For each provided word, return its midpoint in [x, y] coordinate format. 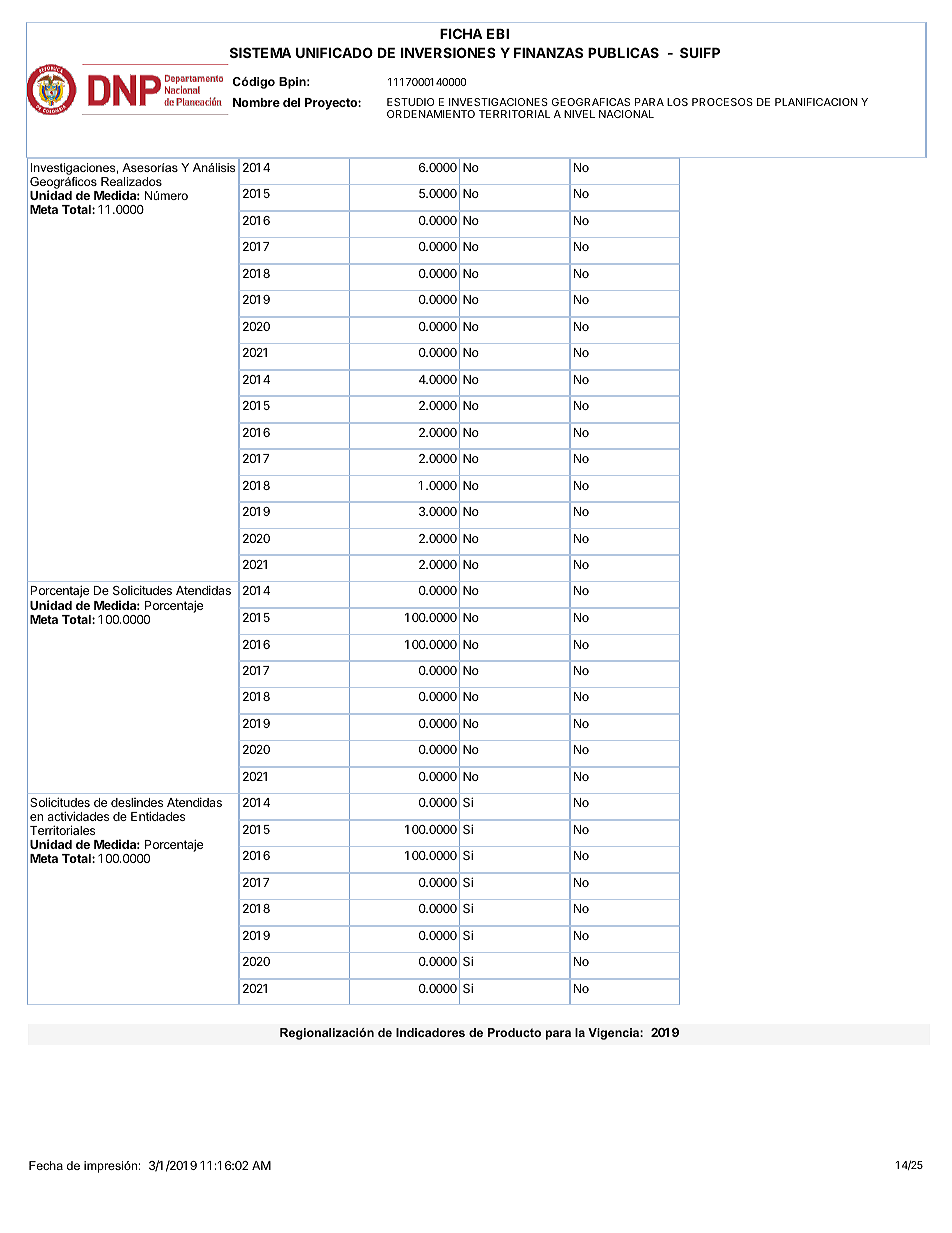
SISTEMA [261, 52]
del [291, 102]
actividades [78, 816]
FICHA [461, 33]
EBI [498, 34]
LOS [677, 102]
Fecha [46, 1165]
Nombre [256, 102]
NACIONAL [626, 114]
